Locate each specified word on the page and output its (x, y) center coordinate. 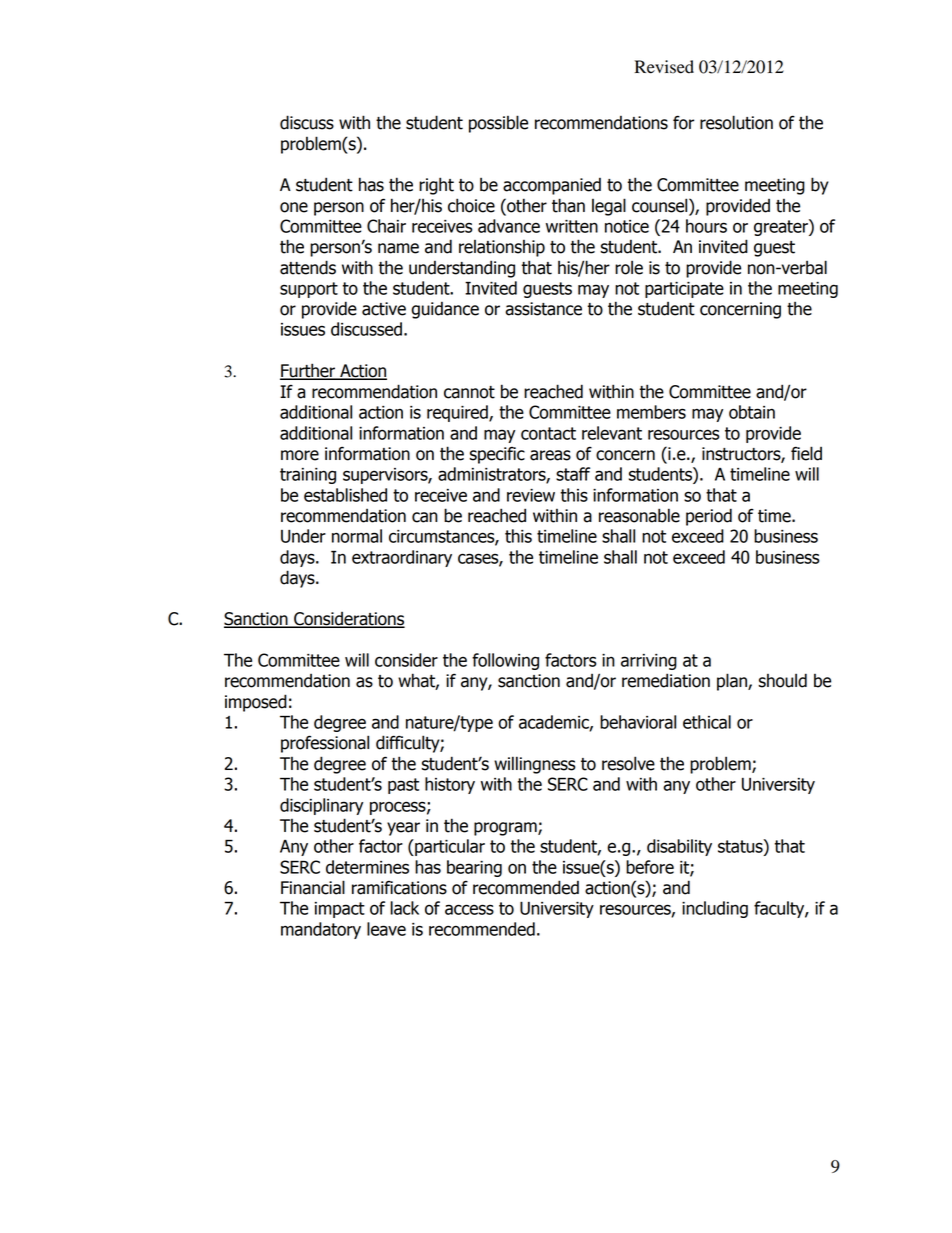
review (531, 495)
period (709, 517)
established (345, 495)
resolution (736, 122)
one (294, 207)
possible (498, 124)
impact (340, 910)
